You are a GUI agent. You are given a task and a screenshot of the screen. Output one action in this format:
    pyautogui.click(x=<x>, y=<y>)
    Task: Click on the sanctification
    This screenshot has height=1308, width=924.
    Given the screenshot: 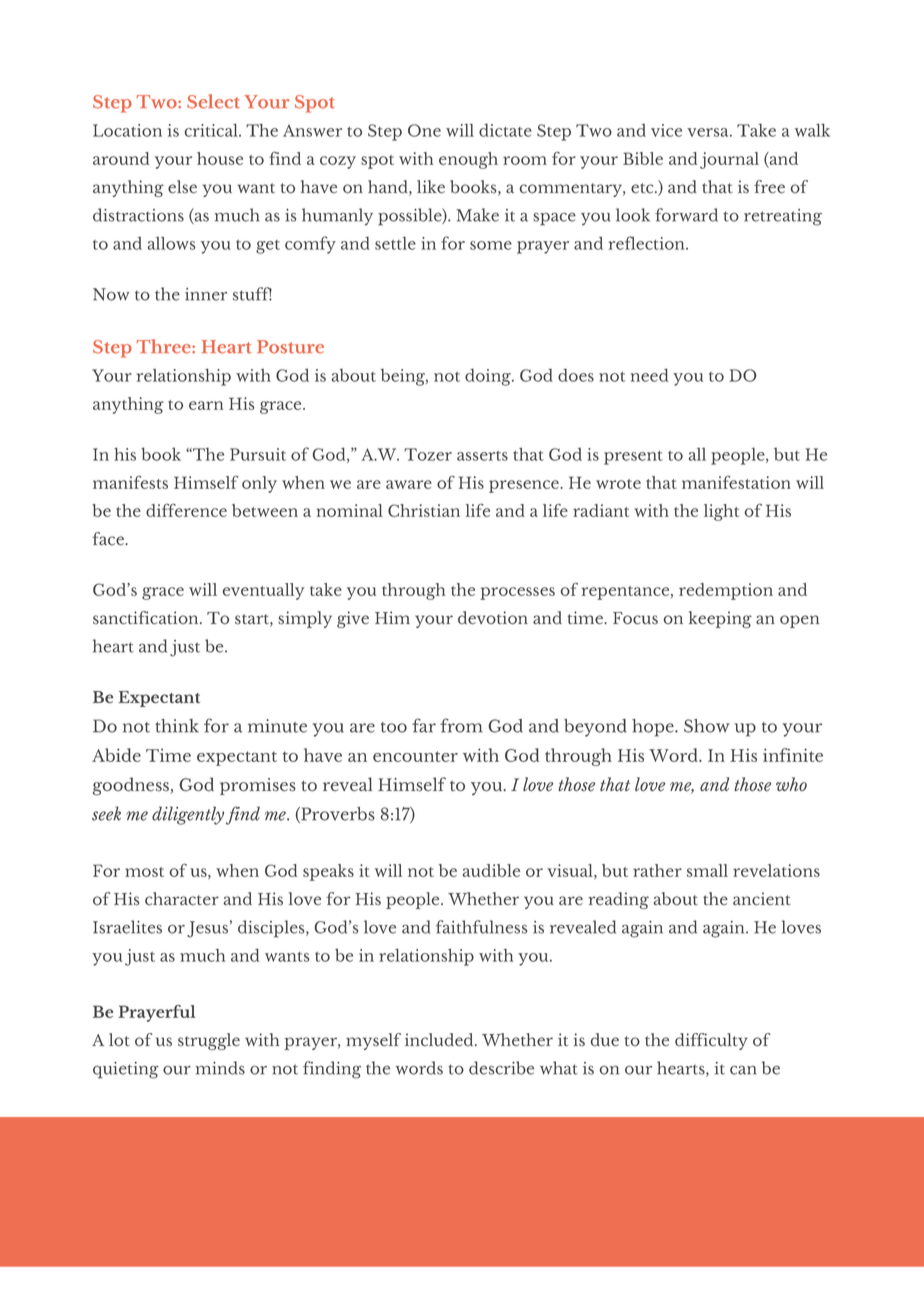 What is the action you would take?
    pyautogui.click(x=147, y=618)
